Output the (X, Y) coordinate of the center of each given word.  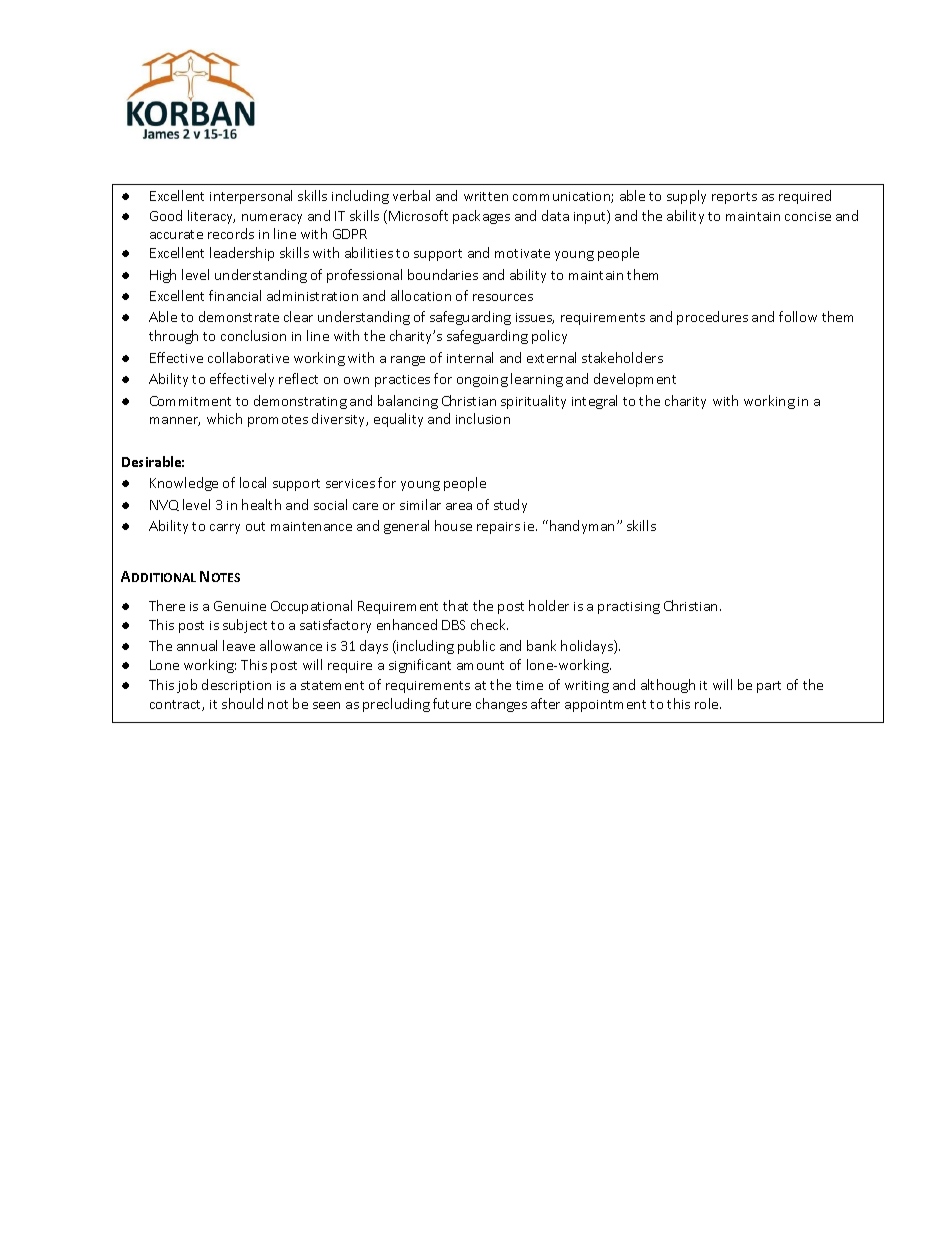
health (261, 504)
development (635, 380)
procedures (712, 318)
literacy (211, 217)
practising (629, 608)
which (224, 418)
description (236, 686)
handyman (582, 527)
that (455, 605)
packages (481, 217)
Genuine (240, 606)
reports (734, 198)
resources (503, 297)
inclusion (483, 418)
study (510, 506)
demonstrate (239, 316)
